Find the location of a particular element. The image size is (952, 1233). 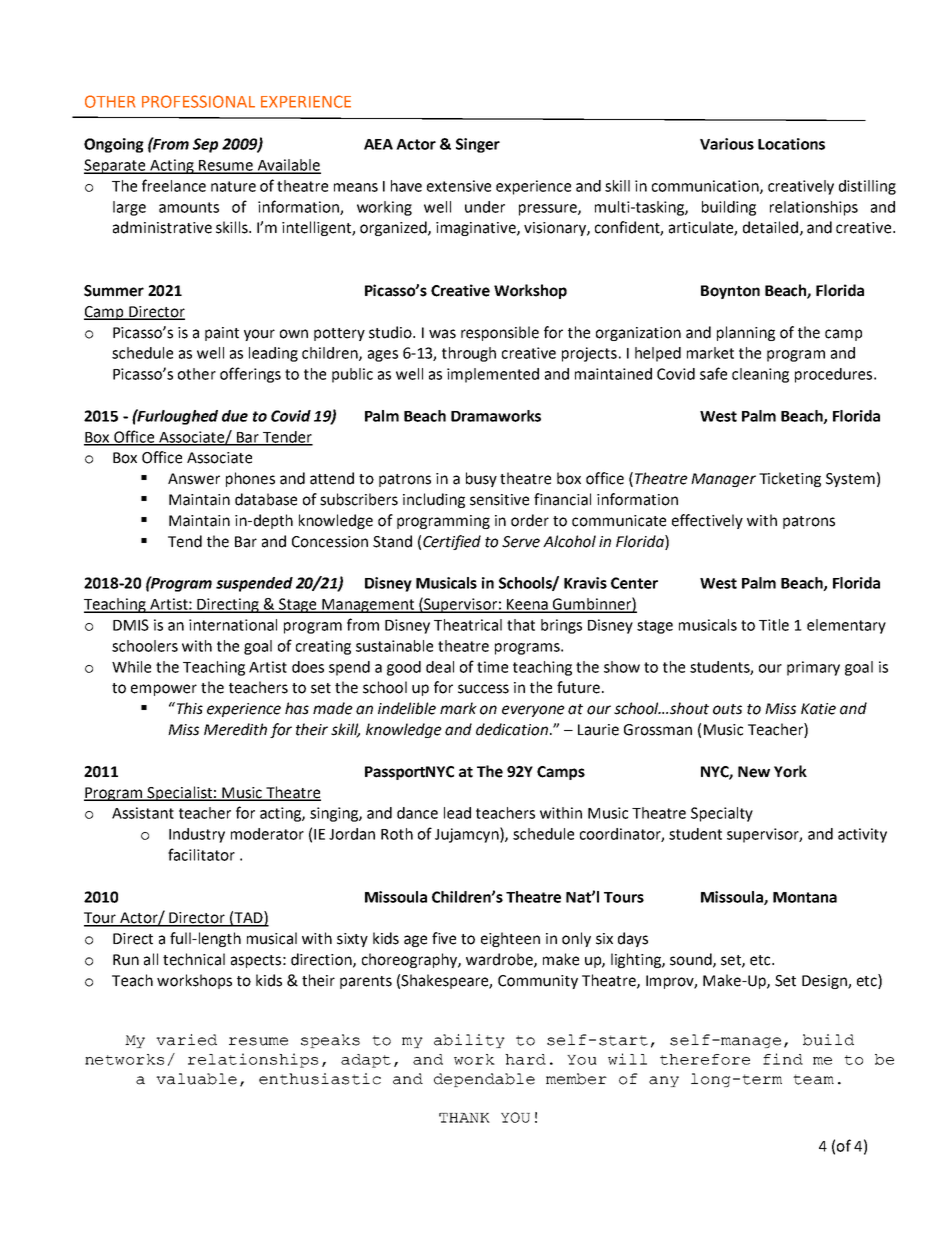

busy is located at coordinates (481, 479).
